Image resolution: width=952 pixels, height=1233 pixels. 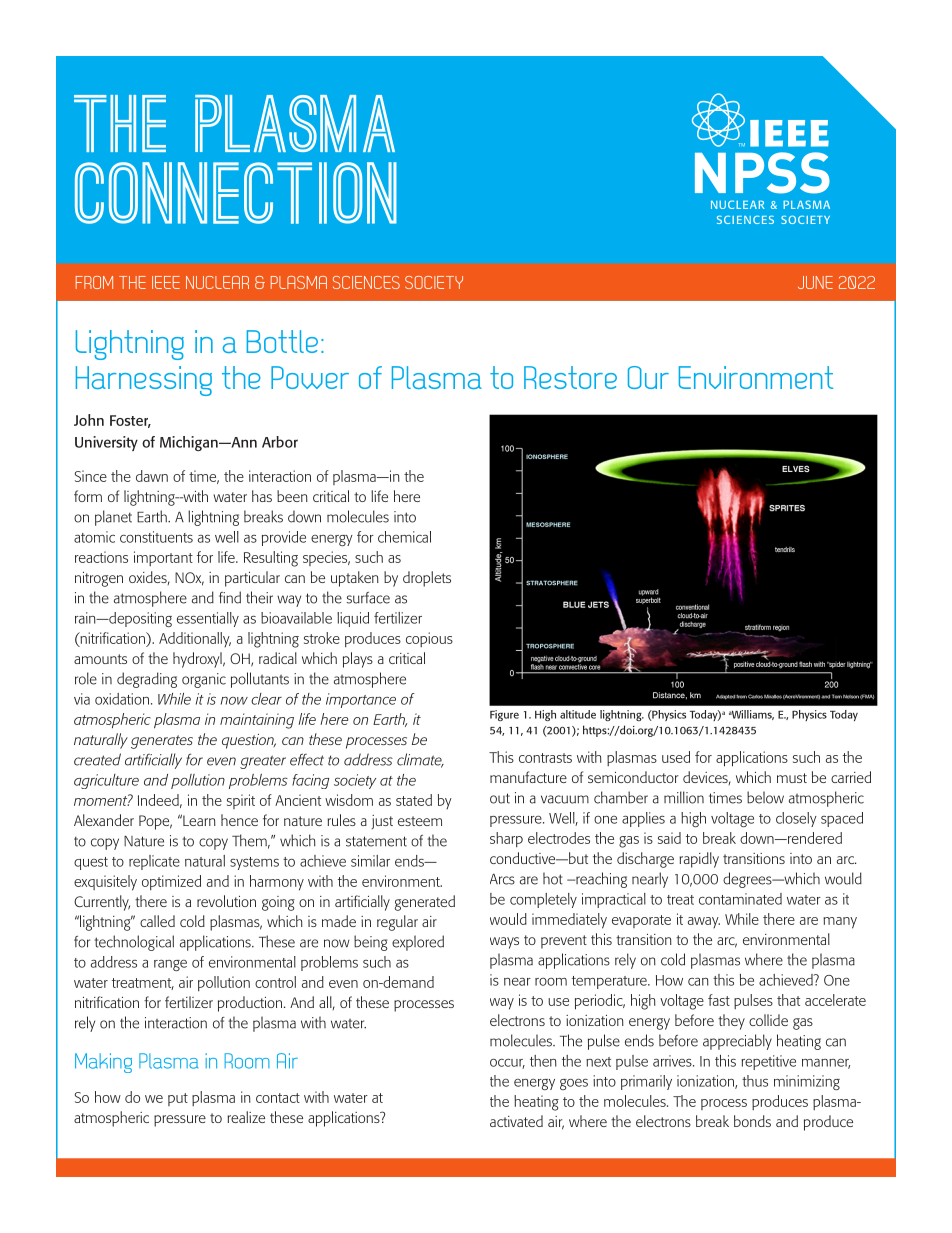 What do you see at coordinates (195, 639) in the screenshot?
I see `Additionally` at bounding box center [195, 639].
